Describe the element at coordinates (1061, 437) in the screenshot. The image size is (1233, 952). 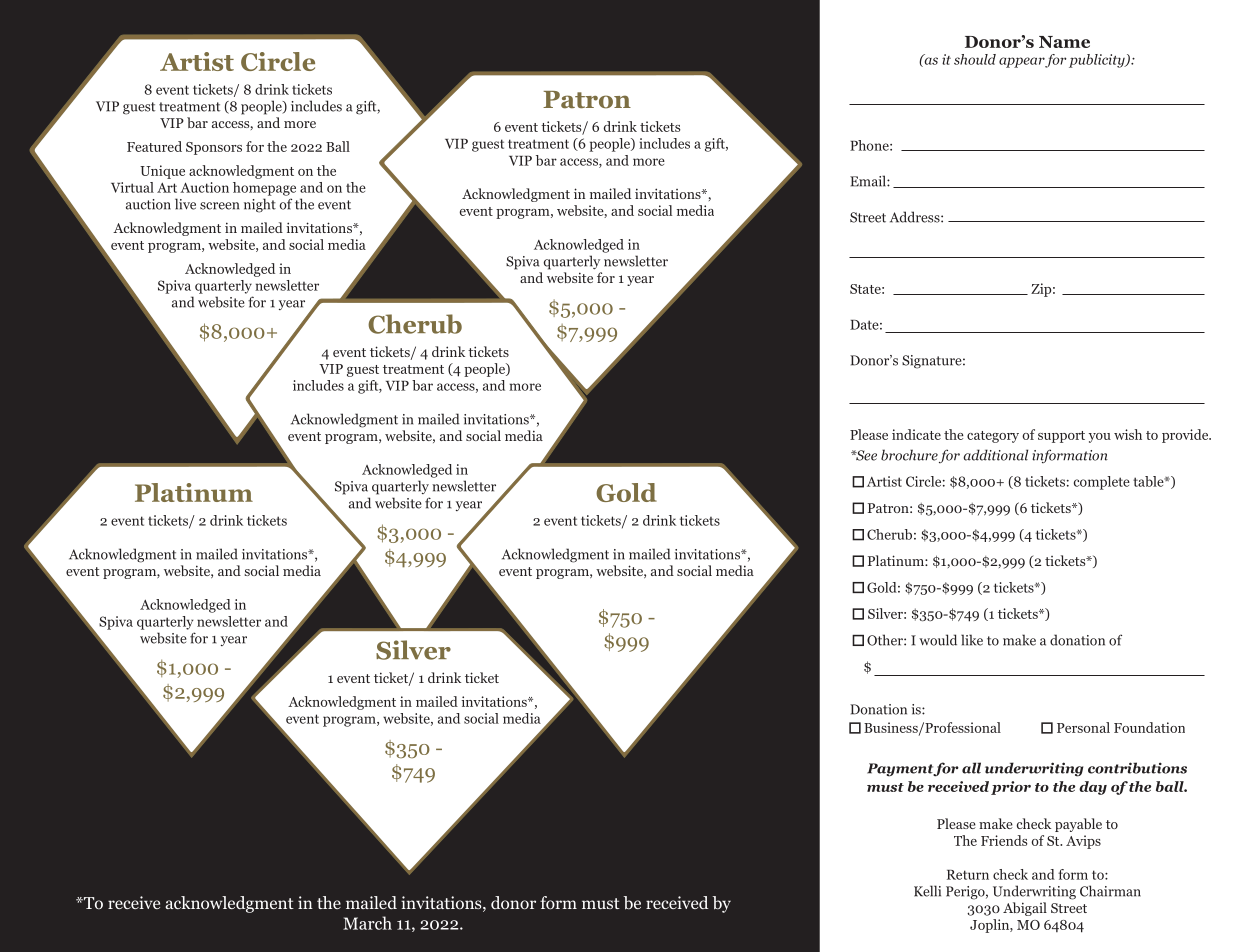
I see `support` at that location.
